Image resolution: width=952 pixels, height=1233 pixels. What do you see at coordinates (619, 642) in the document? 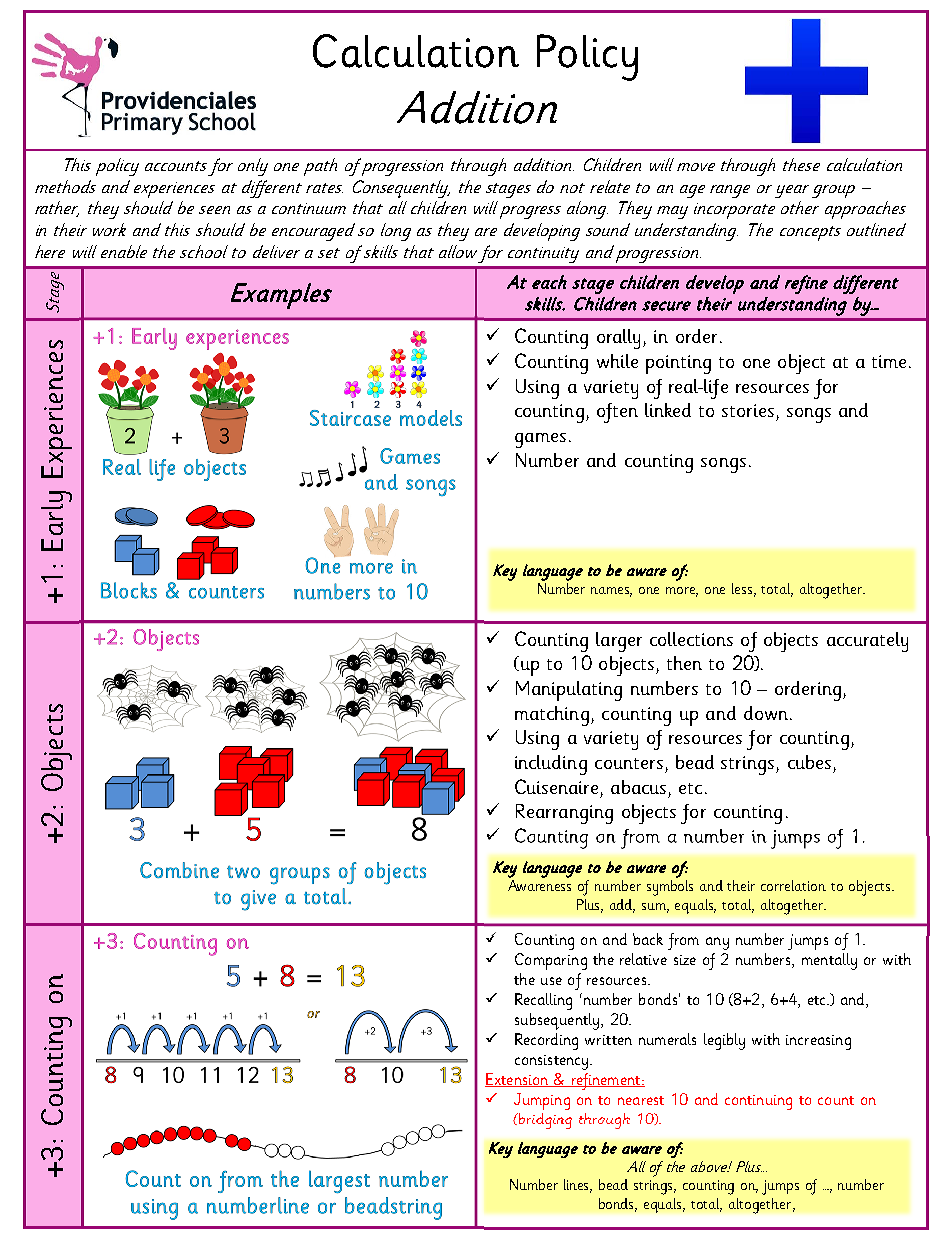
I see `larger` at bounding box center [619, 642].
